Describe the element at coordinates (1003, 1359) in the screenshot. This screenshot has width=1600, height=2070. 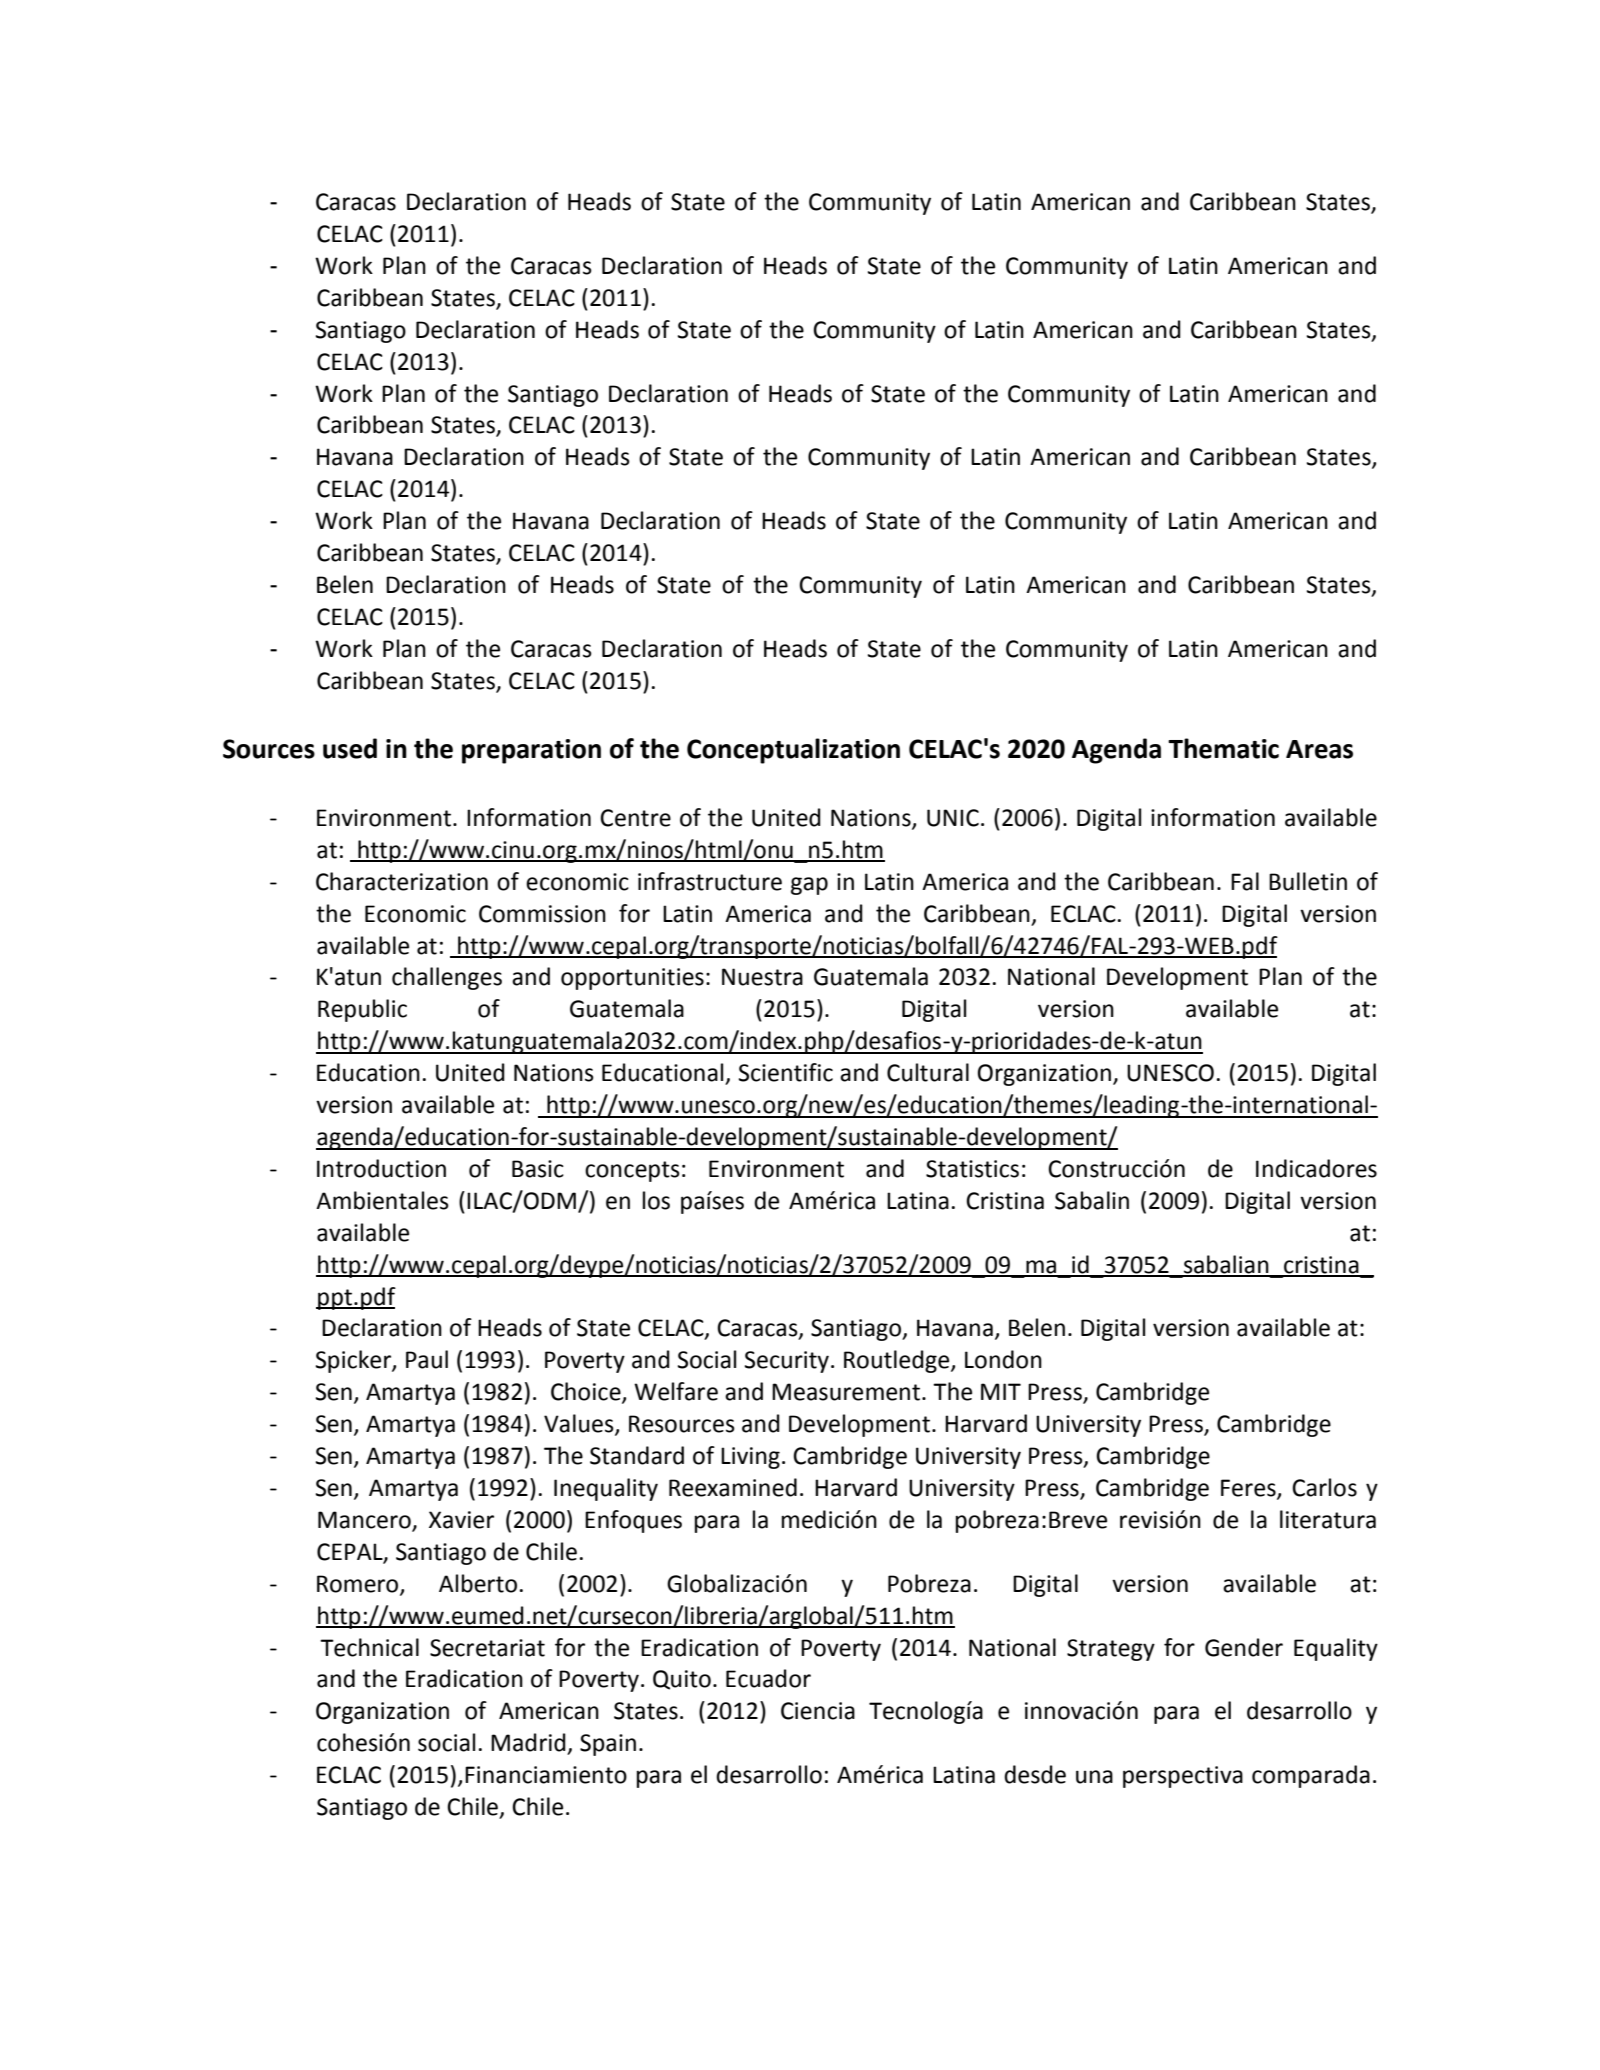
I see `London` at that location.
